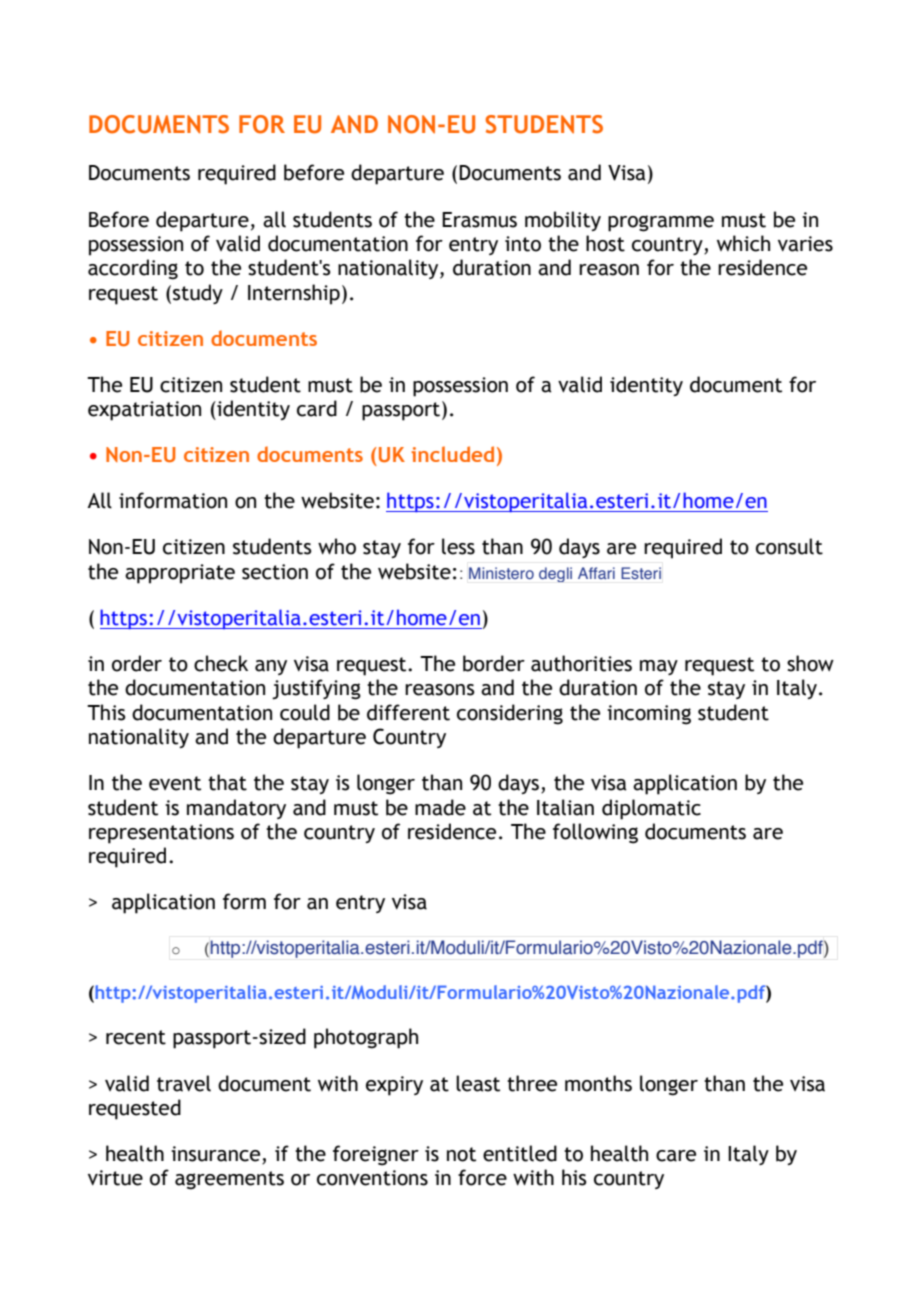 The height and width of the image is (1308, 924). What do you see at coordinates (317, 408) in the image?
I see `card` at bounding box center [317, 408].
